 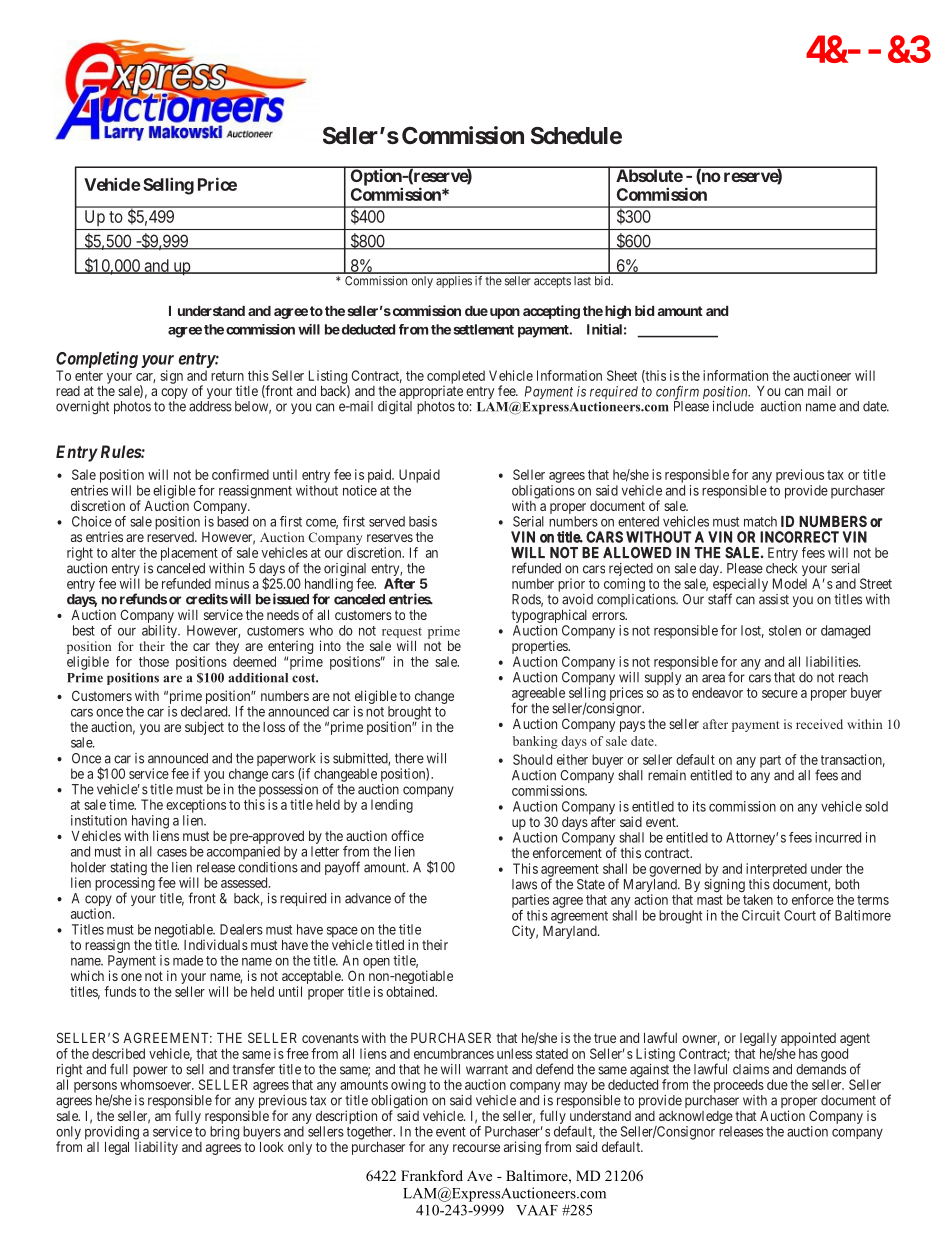 I want to click on cases, so click(x=172, y=853).
